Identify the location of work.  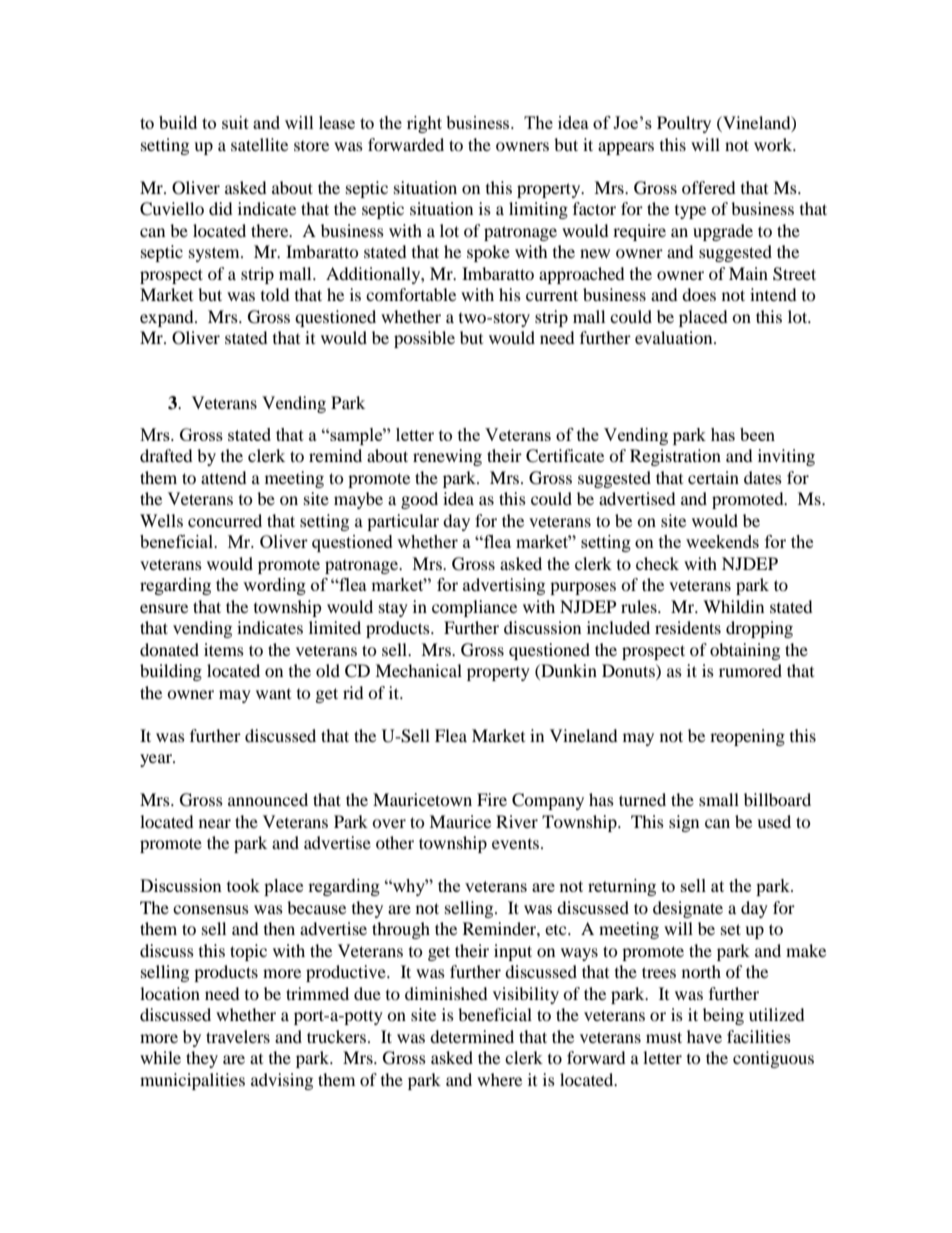
(774, 144).
